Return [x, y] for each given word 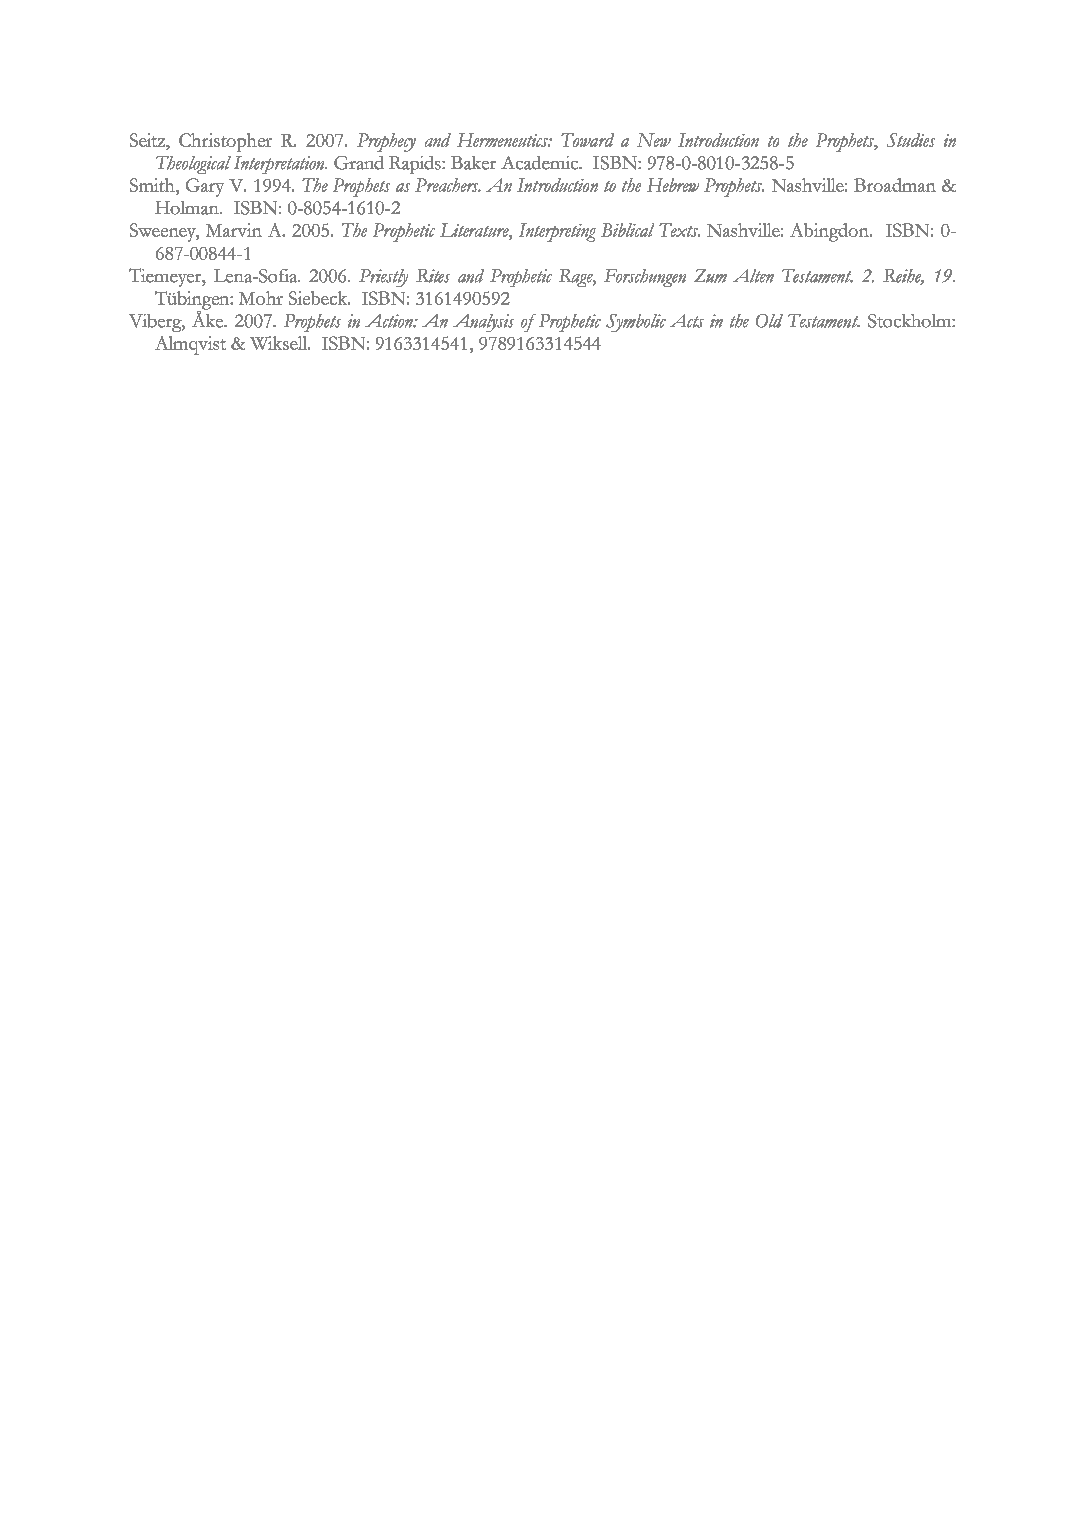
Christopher [225, 142]
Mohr [261, 298]
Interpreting [557, 232]
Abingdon [830, 232]
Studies [911, 140]
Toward [587, 140]
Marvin [234, 230]
